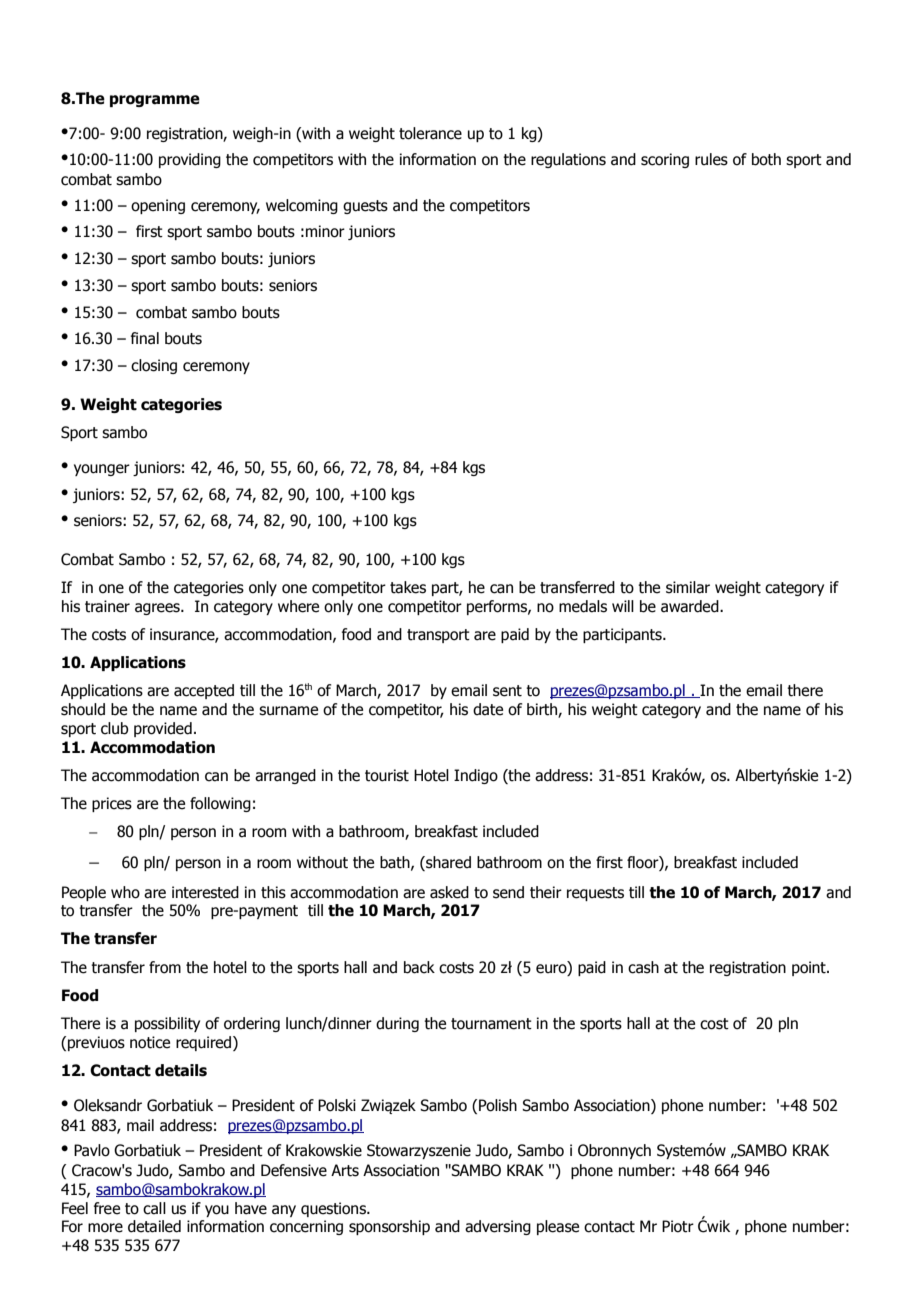  What do you see at coordinates (154, 1208) in the image?
I see `call` at bounding box center [154, 1208].
